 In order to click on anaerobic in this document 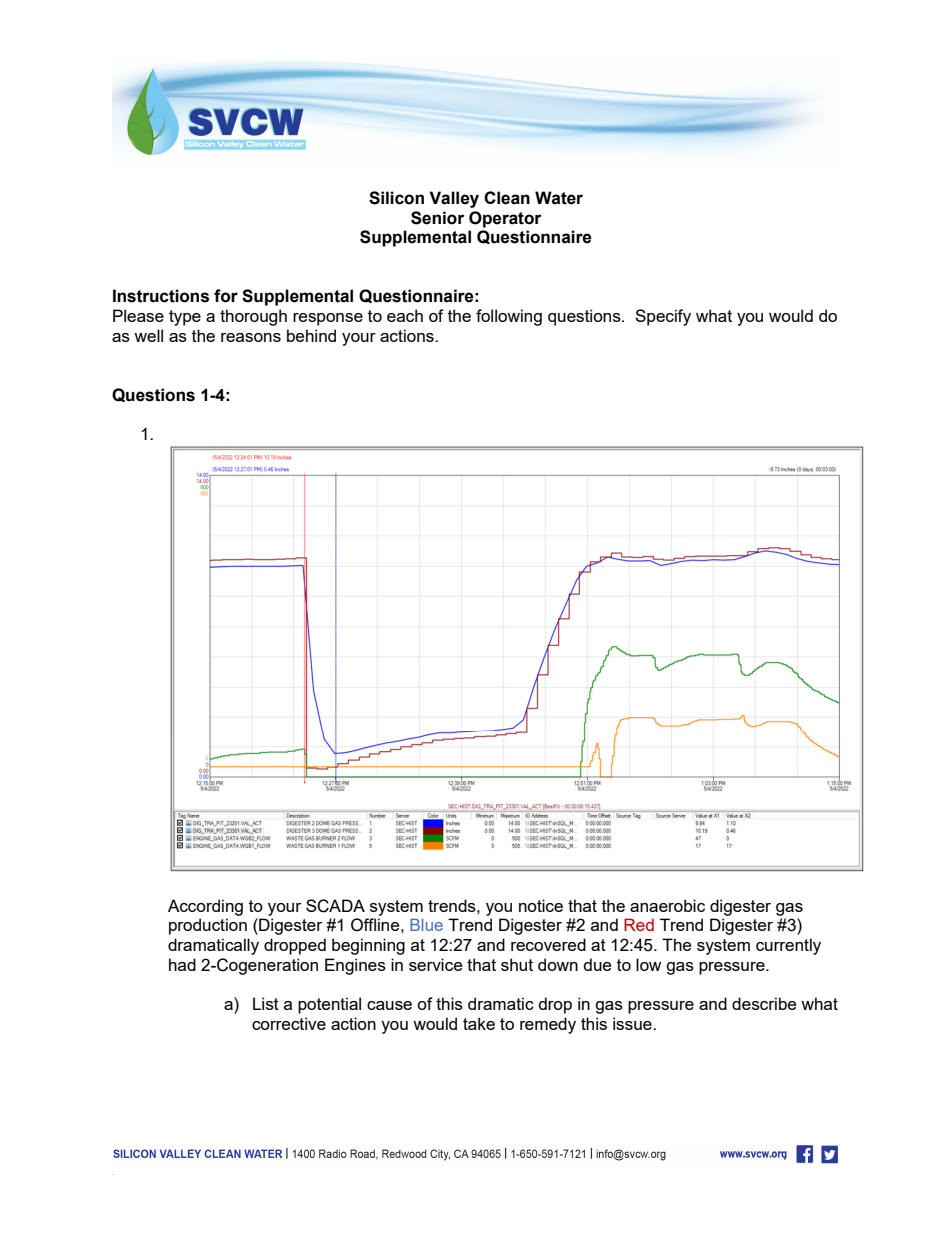, I will do `click(667, 905)`.
